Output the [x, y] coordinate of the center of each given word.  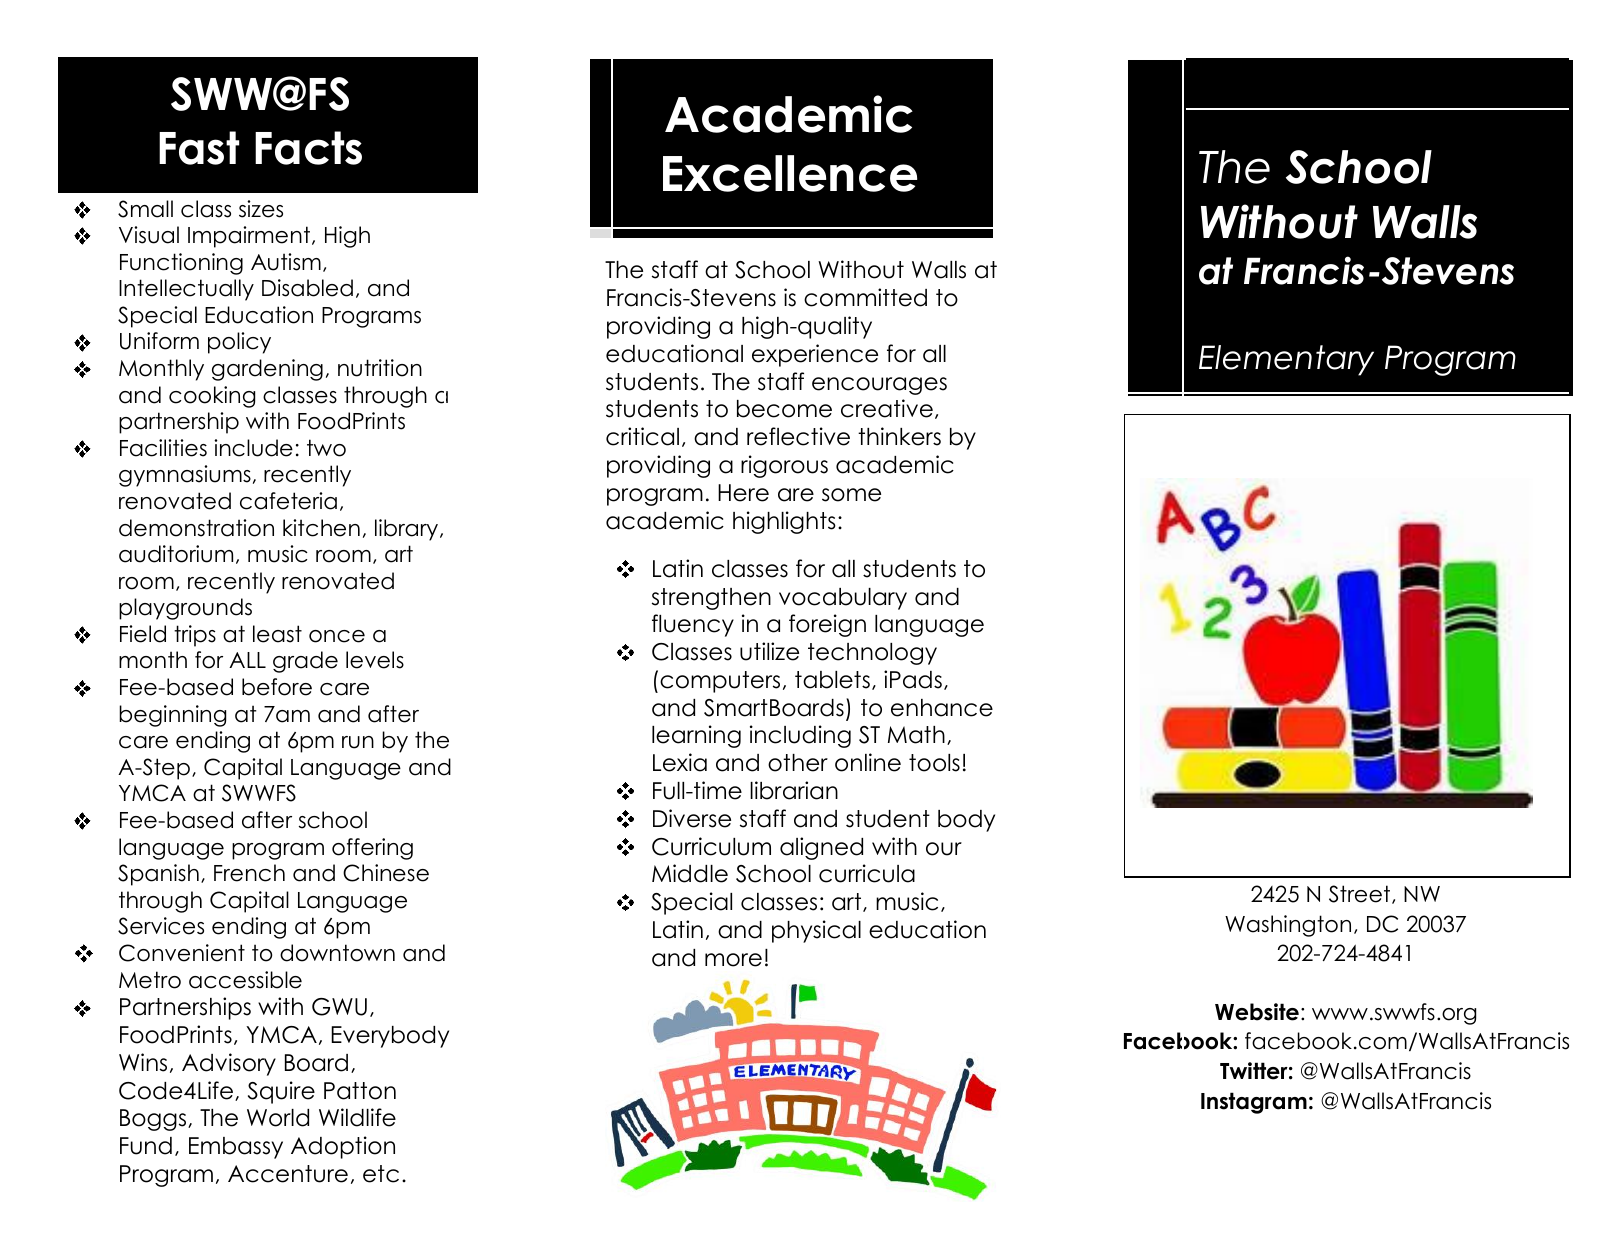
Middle [690, 873]
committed [865, 297]
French [249, 873]
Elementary [1286, 360]
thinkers [899, 436]
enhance [942, 708]
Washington [1288, 926]
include [253, 448]
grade [305, 662]
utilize [769, 651]
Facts [308, 148]
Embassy [236, 1148]
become [784, 409]
